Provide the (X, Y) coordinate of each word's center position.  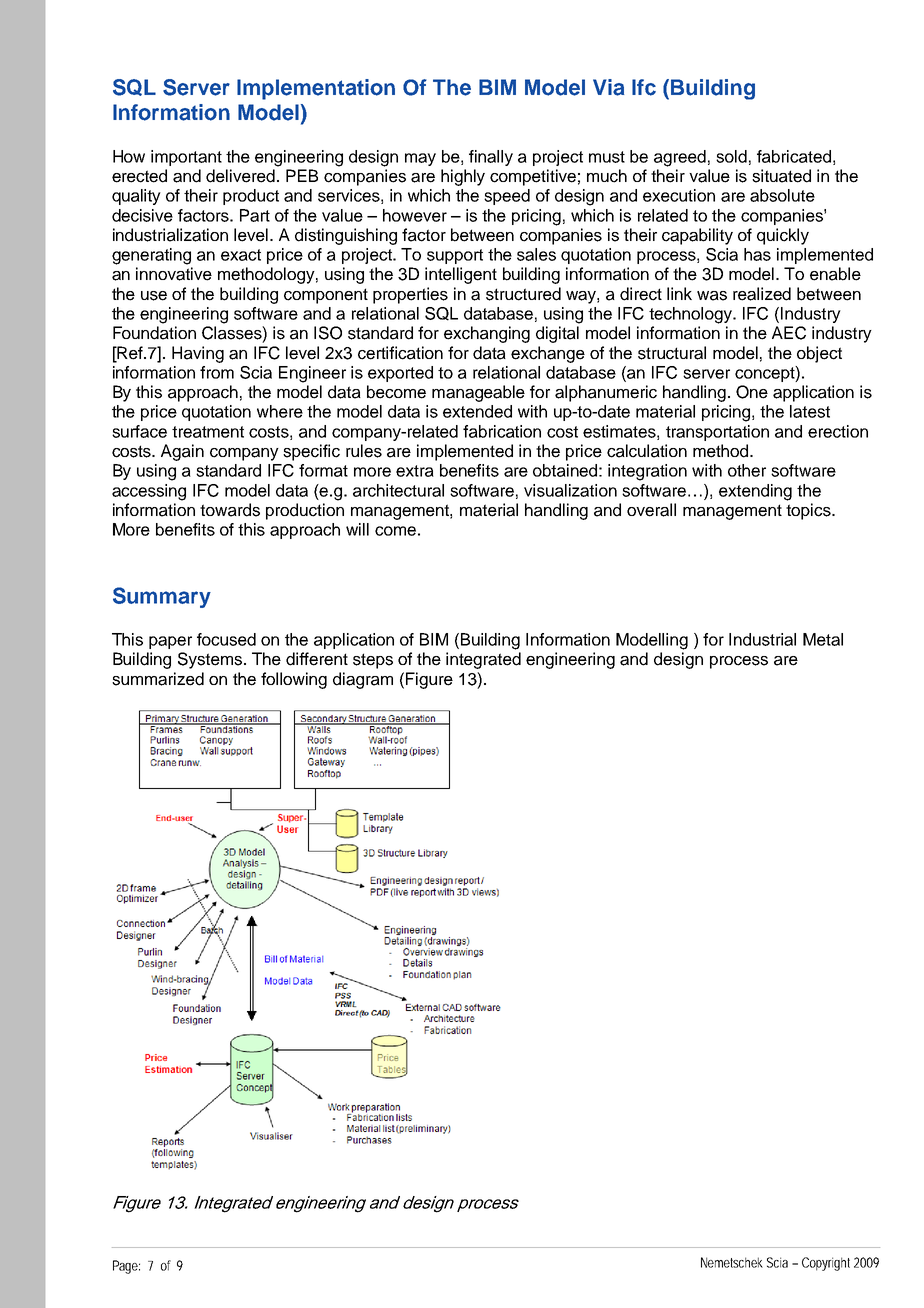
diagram (363, 680)
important (186, 158)
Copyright (826, 1264)
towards (230, 510)
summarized (158, 679)
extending (755, 492)
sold (731, 156)
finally (491, 158)
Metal (823, 639)
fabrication (502, 431)
